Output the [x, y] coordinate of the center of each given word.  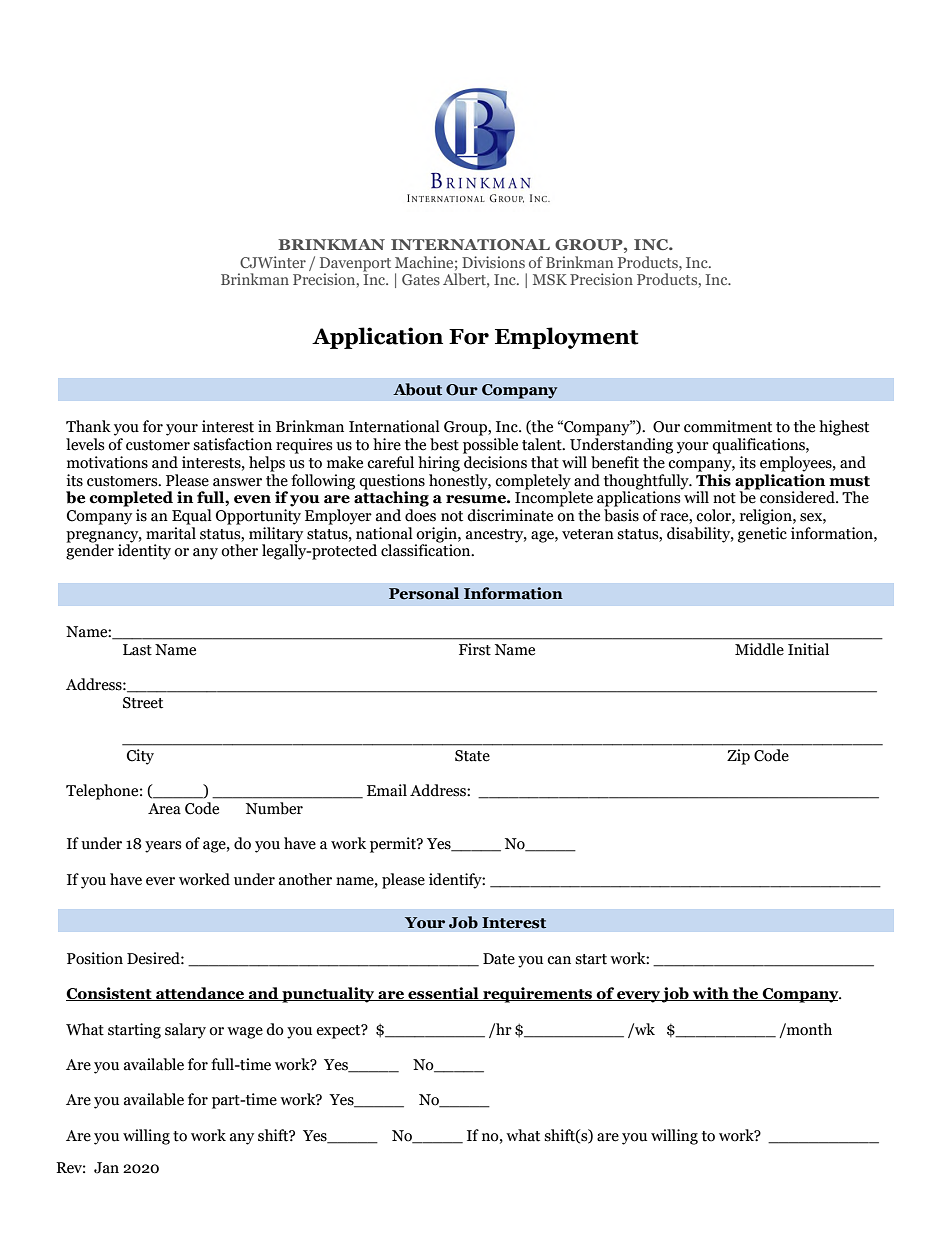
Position [95, 958]
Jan [106, 1168]
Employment [566, 338]
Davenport [355, 264]
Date [499, 959]
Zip [738, 757]
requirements [538, 995]
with [711, 994]
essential [443, 994]
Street [143, 703]
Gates [421, 279]
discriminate [510, 515]
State [472, 756]
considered [797, 496]
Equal [192, 517]
